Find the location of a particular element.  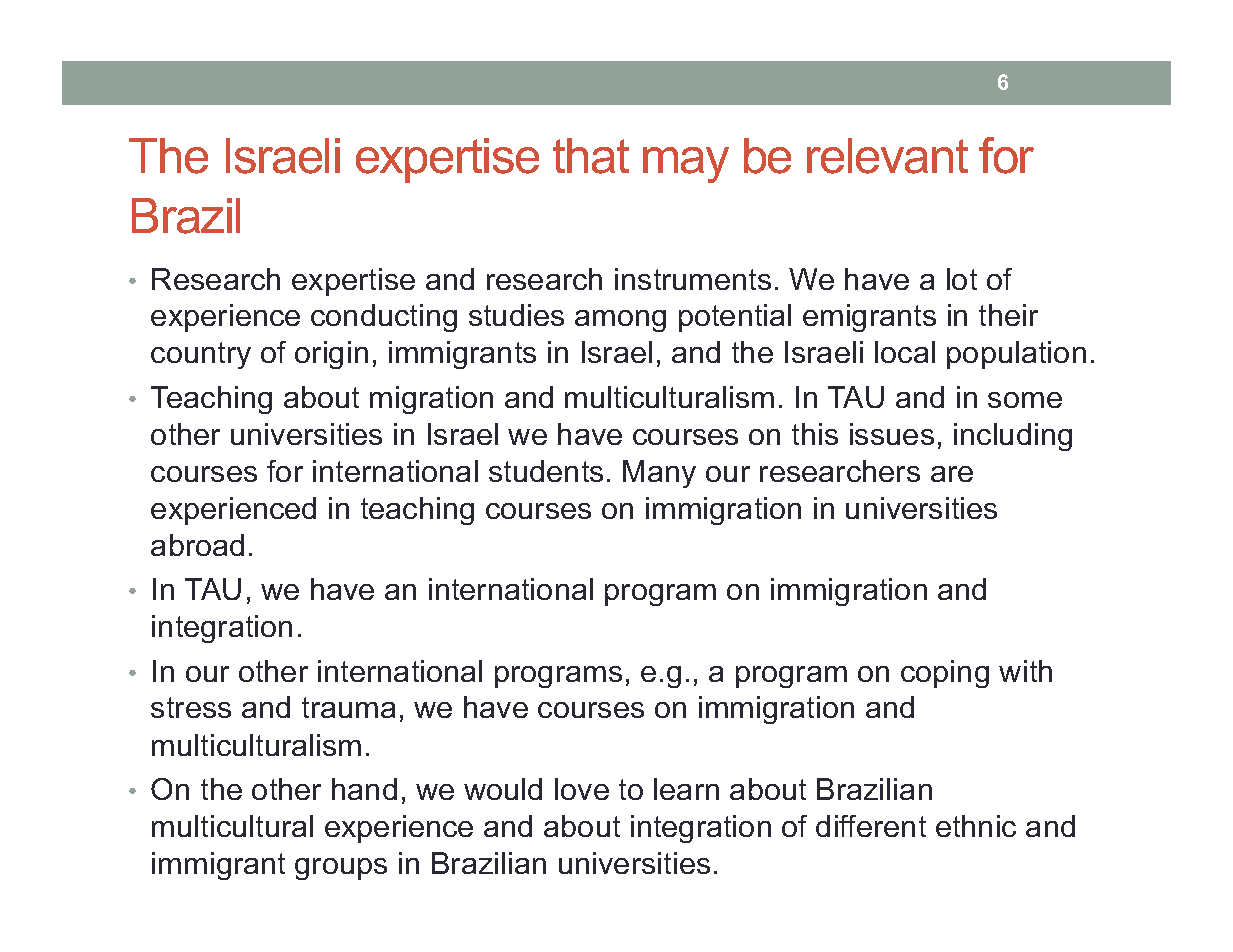

are is located at coordinates (952, 474).
